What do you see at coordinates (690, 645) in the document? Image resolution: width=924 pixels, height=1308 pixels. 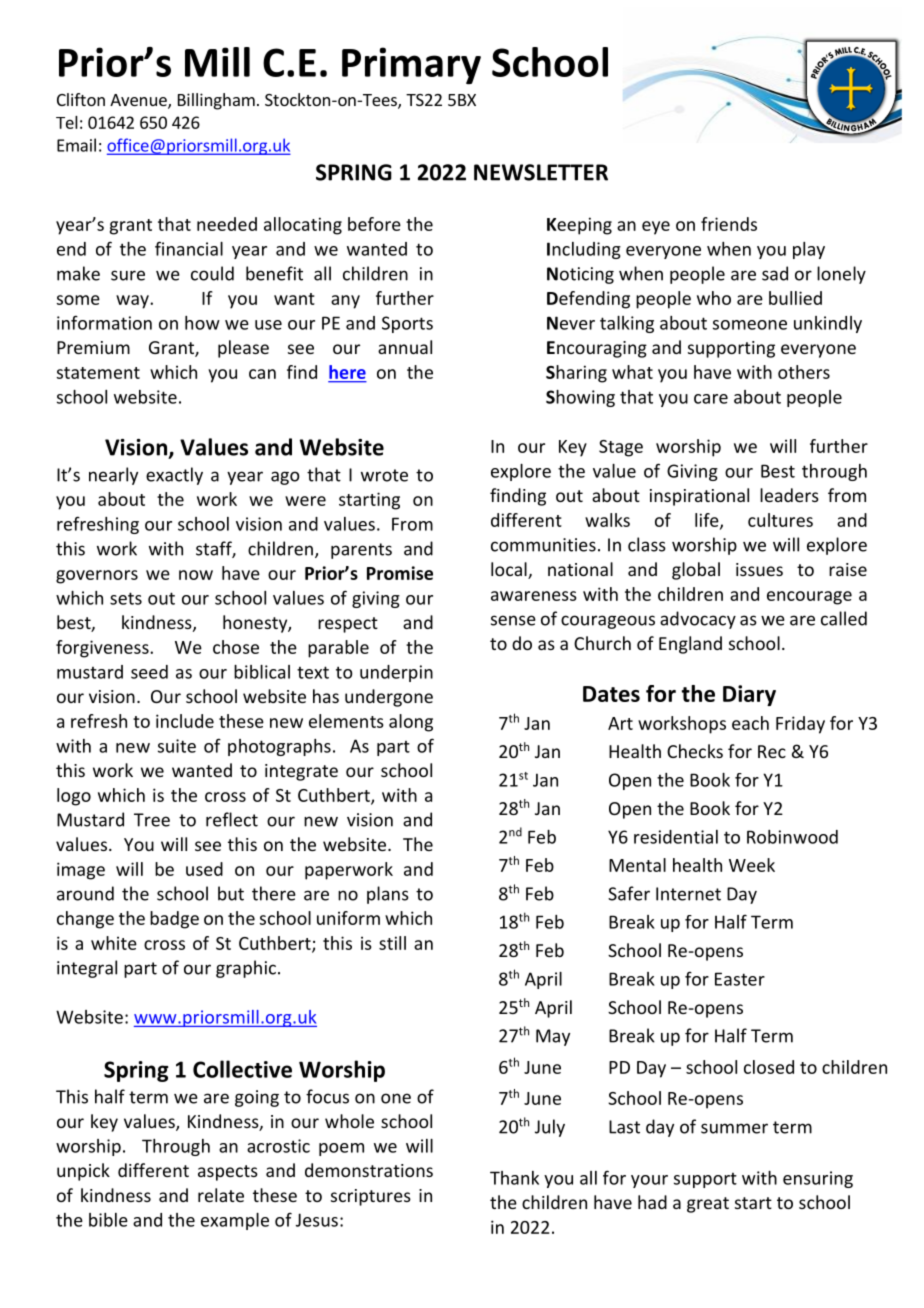 I see `England` at bounding box center [690, 645].
